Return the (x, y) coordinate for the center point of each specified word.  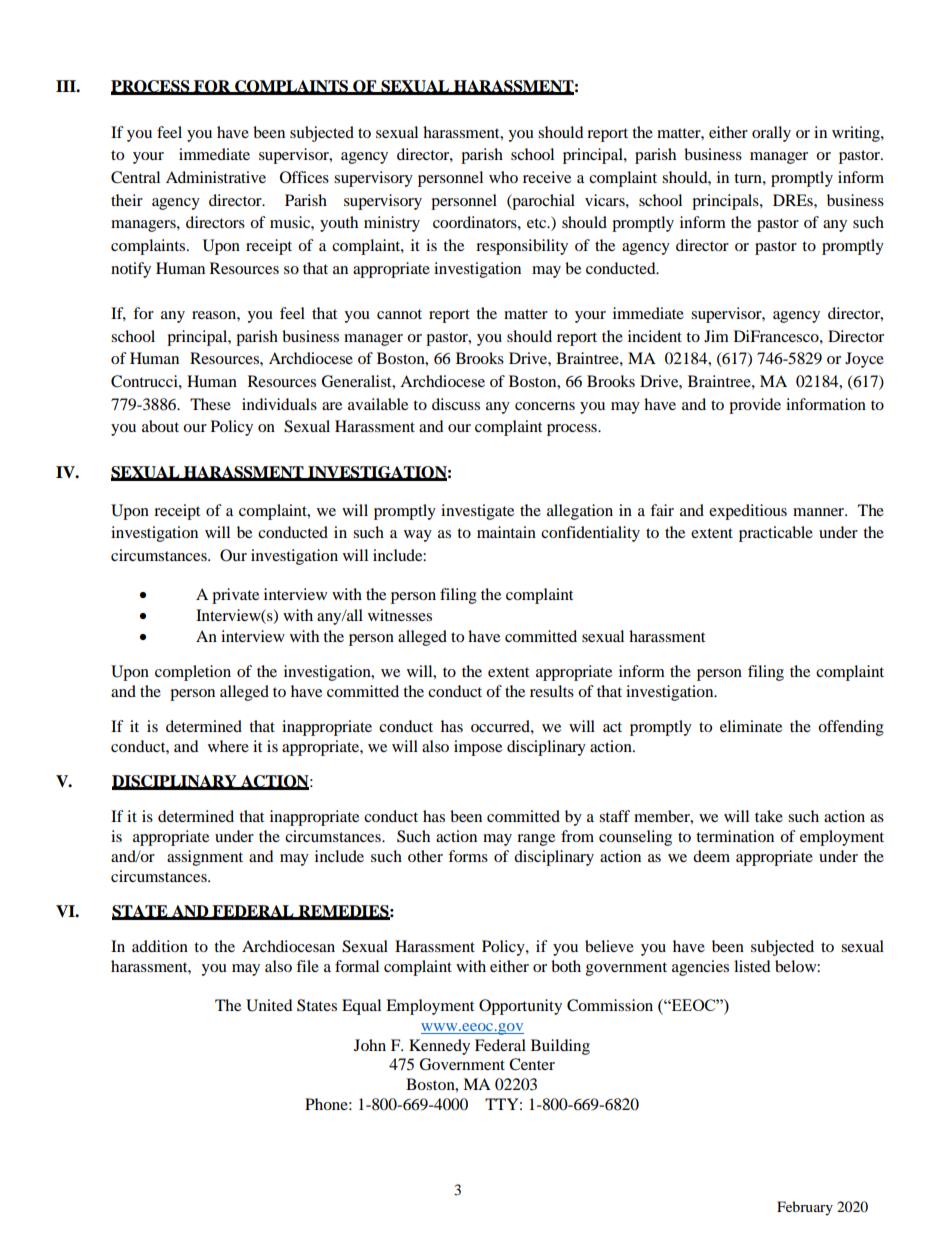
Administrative (216, 177)
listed (752, 966)
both (566, 966)
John (370, 1045)
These (210, 404)
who (503, 177)
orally (771, 134)
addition (160, 946)
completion (193, 673)
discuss (456, 404)
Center (532, 1064)
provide (755, 406)
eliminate (751, 726)
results (552, 691)
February (805, 1208)
